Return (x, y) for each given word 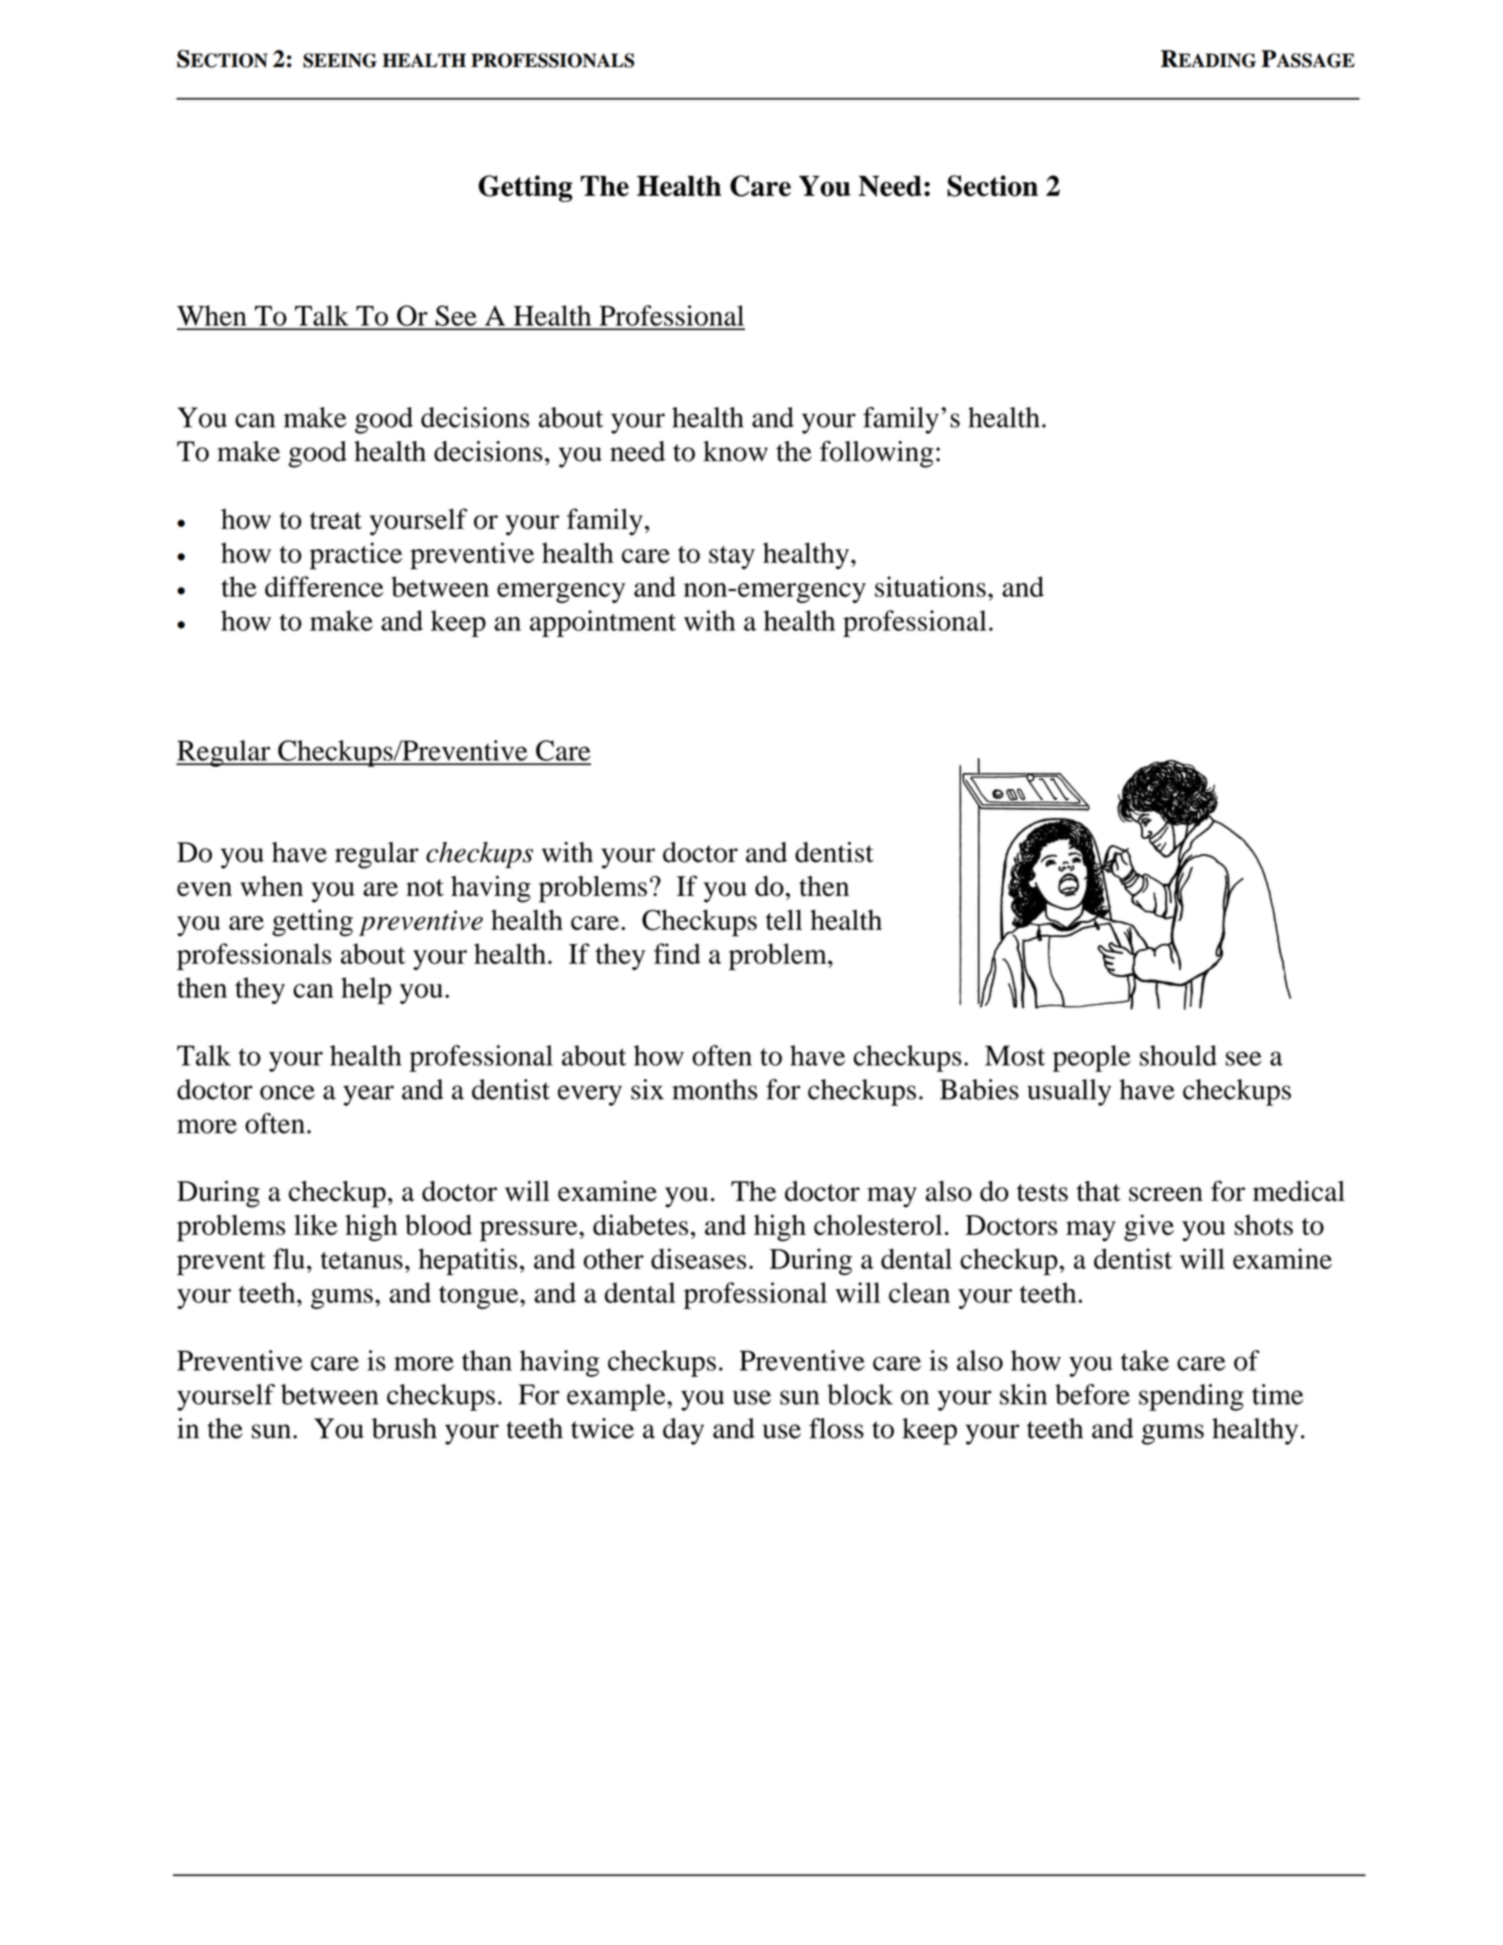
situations (930, 586)
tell (784, 919)
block (860, 1394)
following (876, 454)
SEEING (340, 60)
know (735, 451)
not (425, 888)
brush (404, 1428)
